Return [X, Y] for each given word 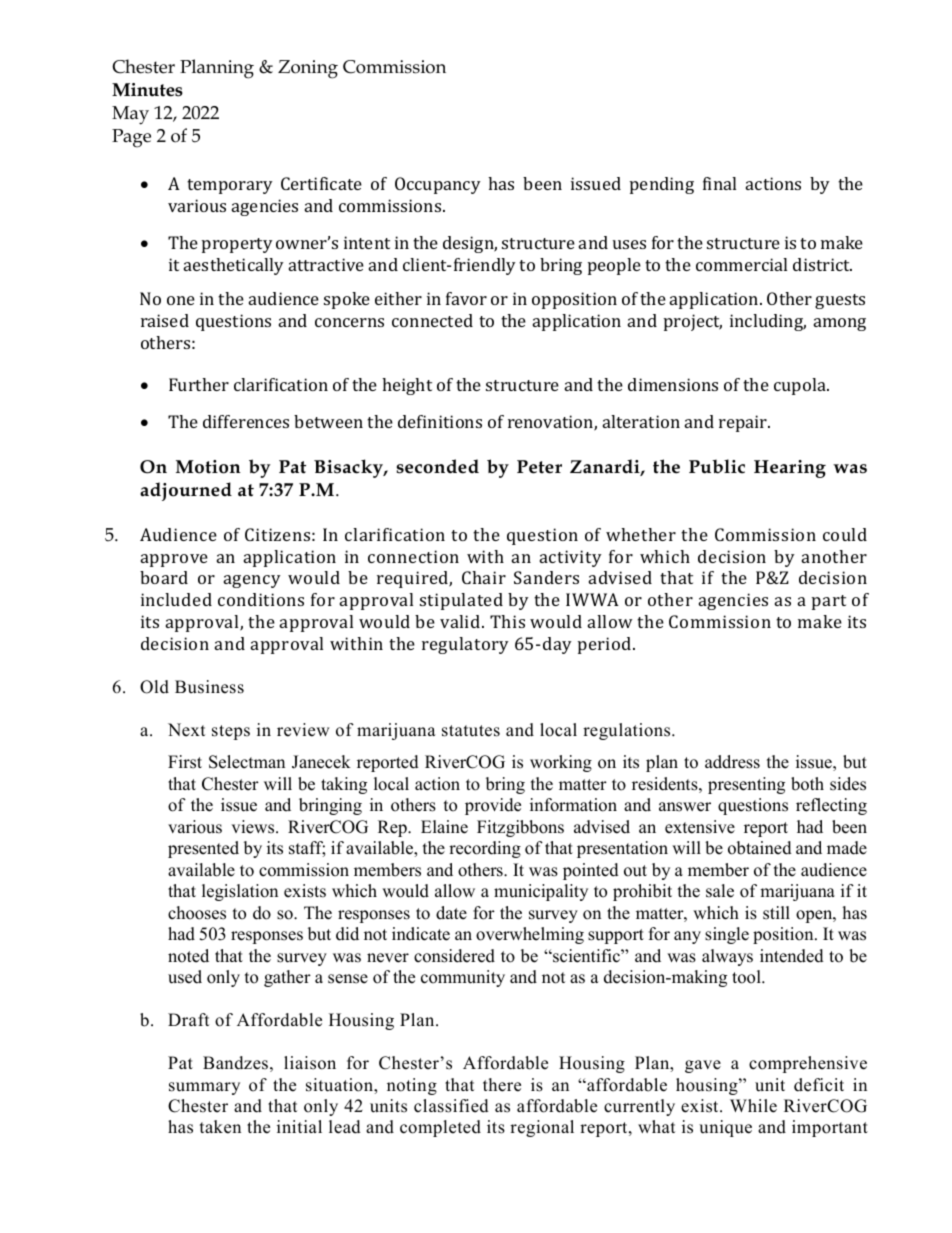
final [719, 183]
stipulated [461, 601]
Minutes [147, 90]
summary [204, 1088]
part [829, 602]
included [176, 599]
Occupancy [438, 185]
